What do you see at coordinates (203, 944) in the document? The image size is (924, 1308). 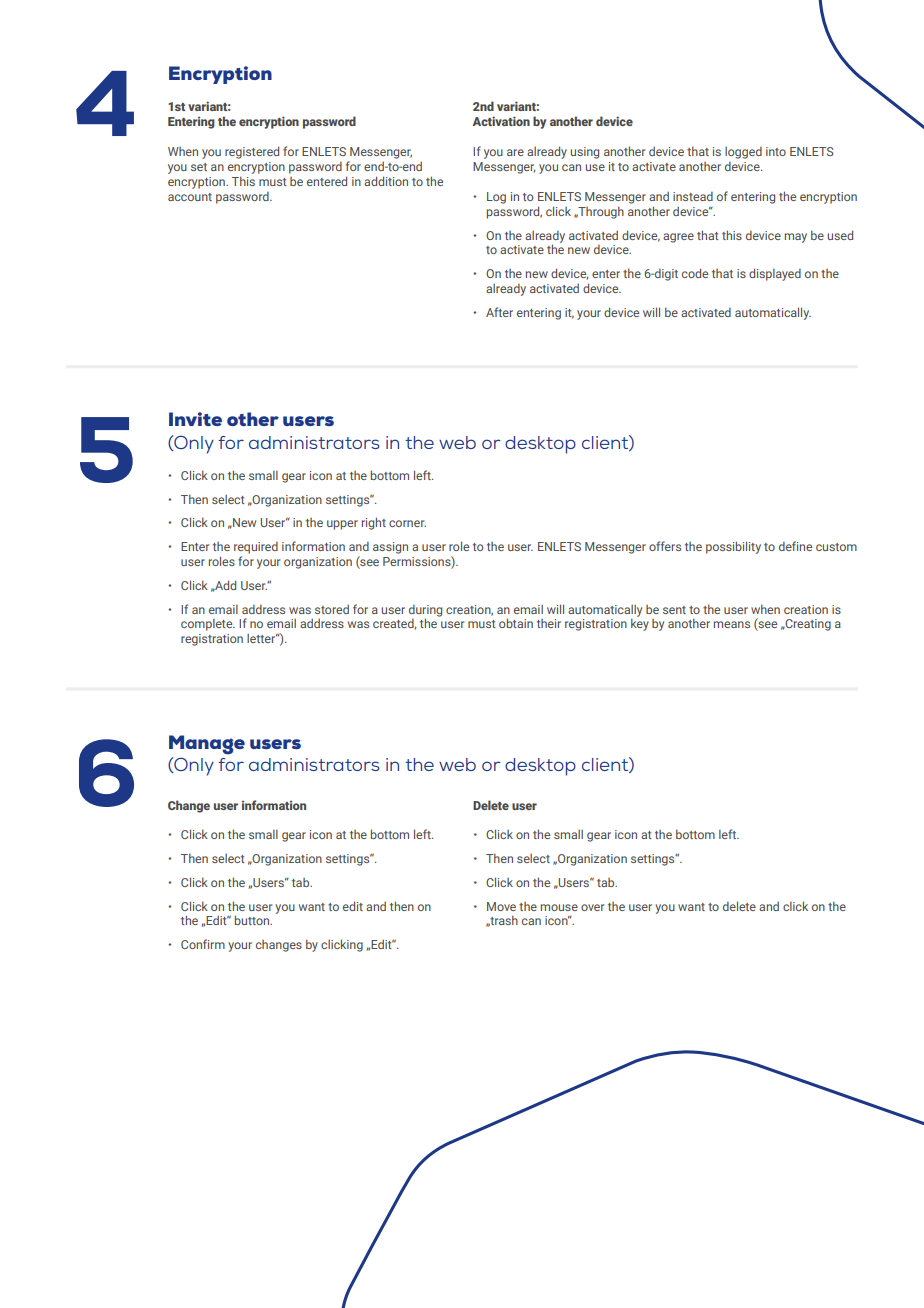 I see `Confirm` at bounding box center [203, 944].
